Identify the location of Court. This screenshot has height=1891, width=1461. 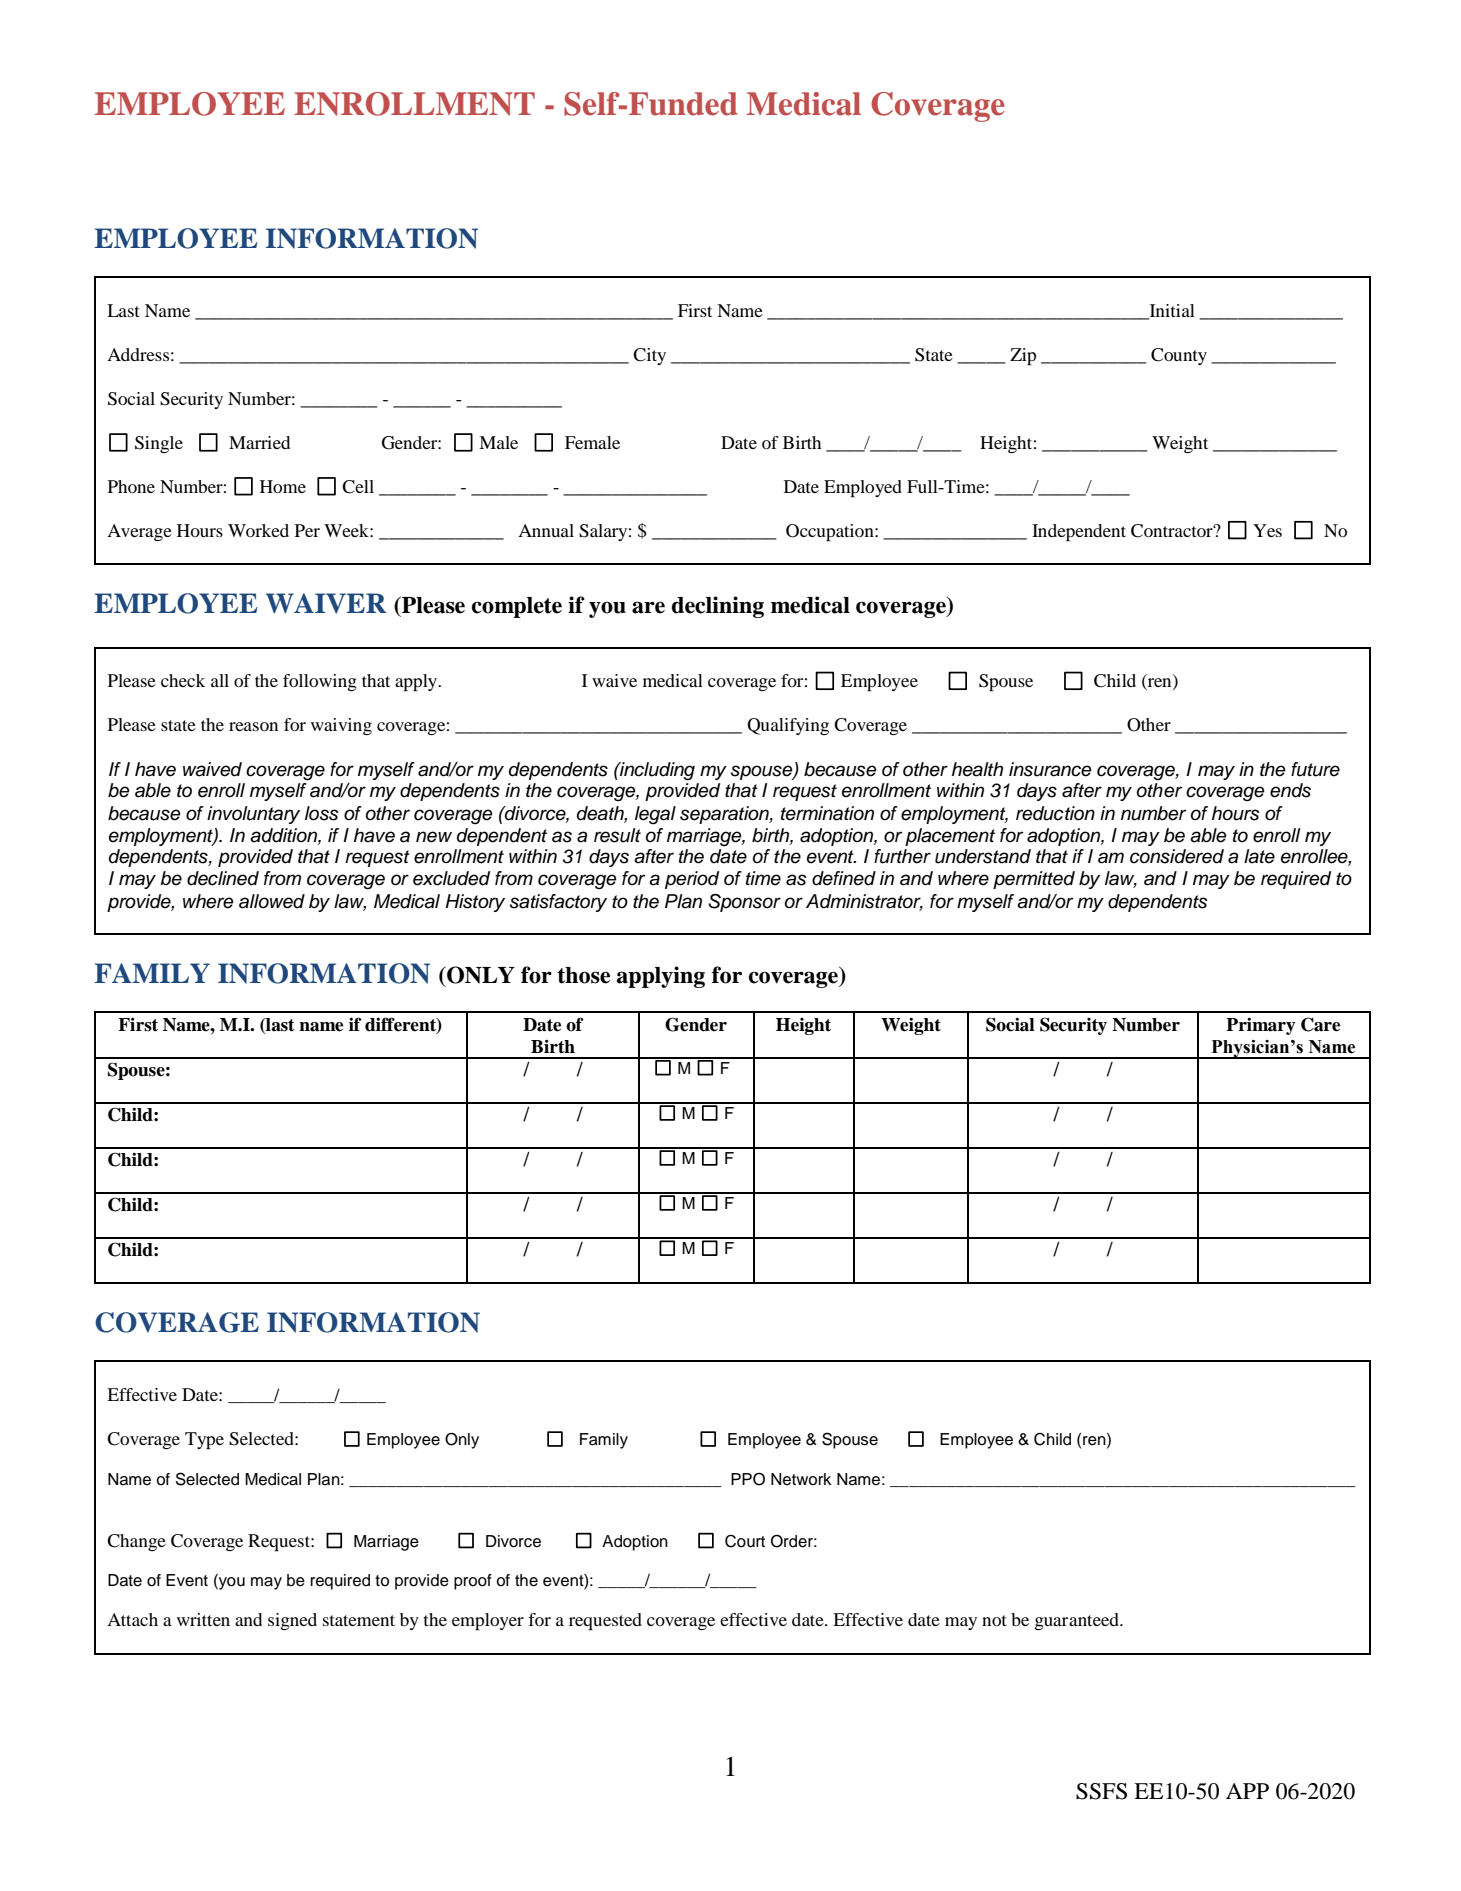
(745, 1541).
